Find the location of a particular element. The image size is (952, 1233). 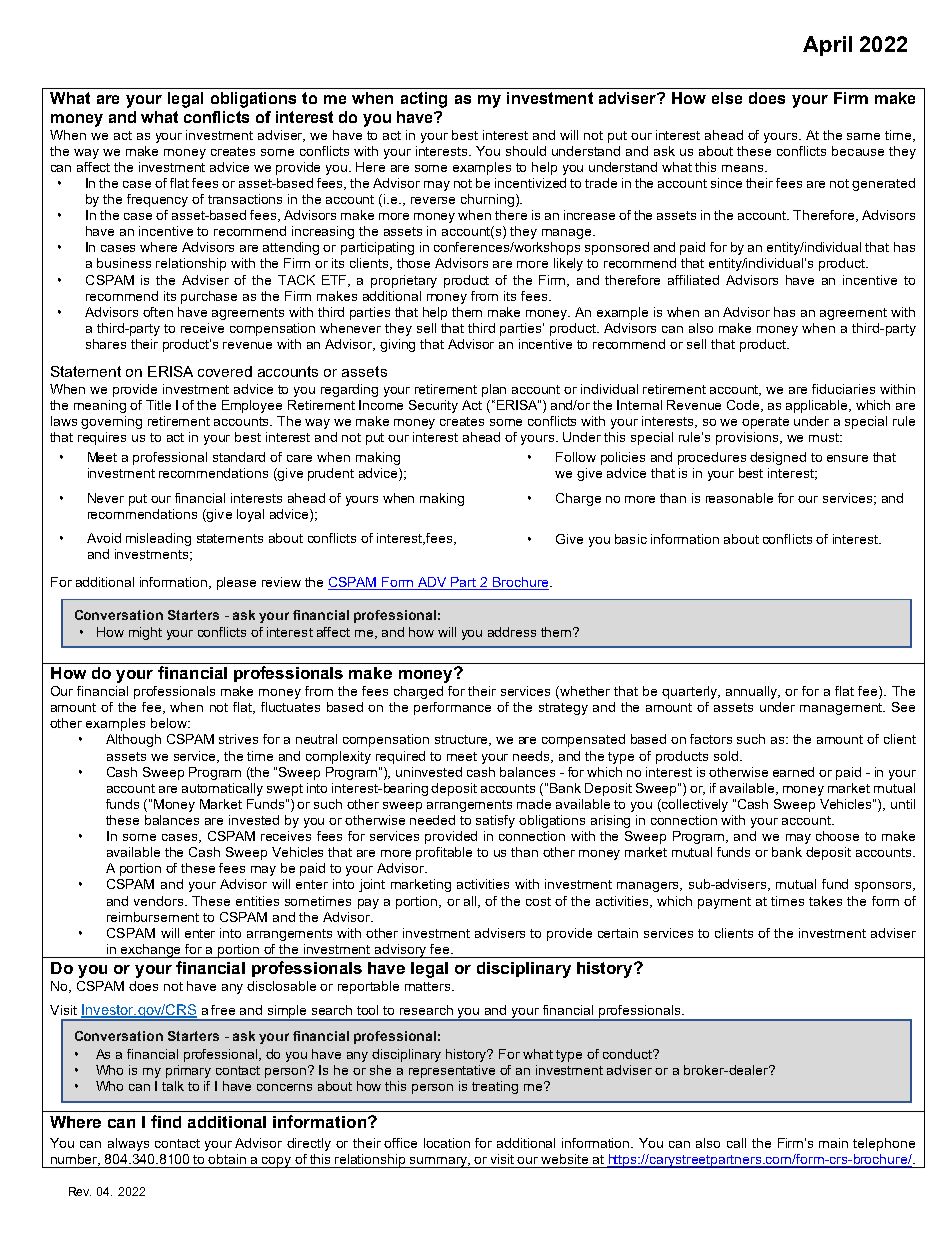

location is located at coordinates (447, 1143).
